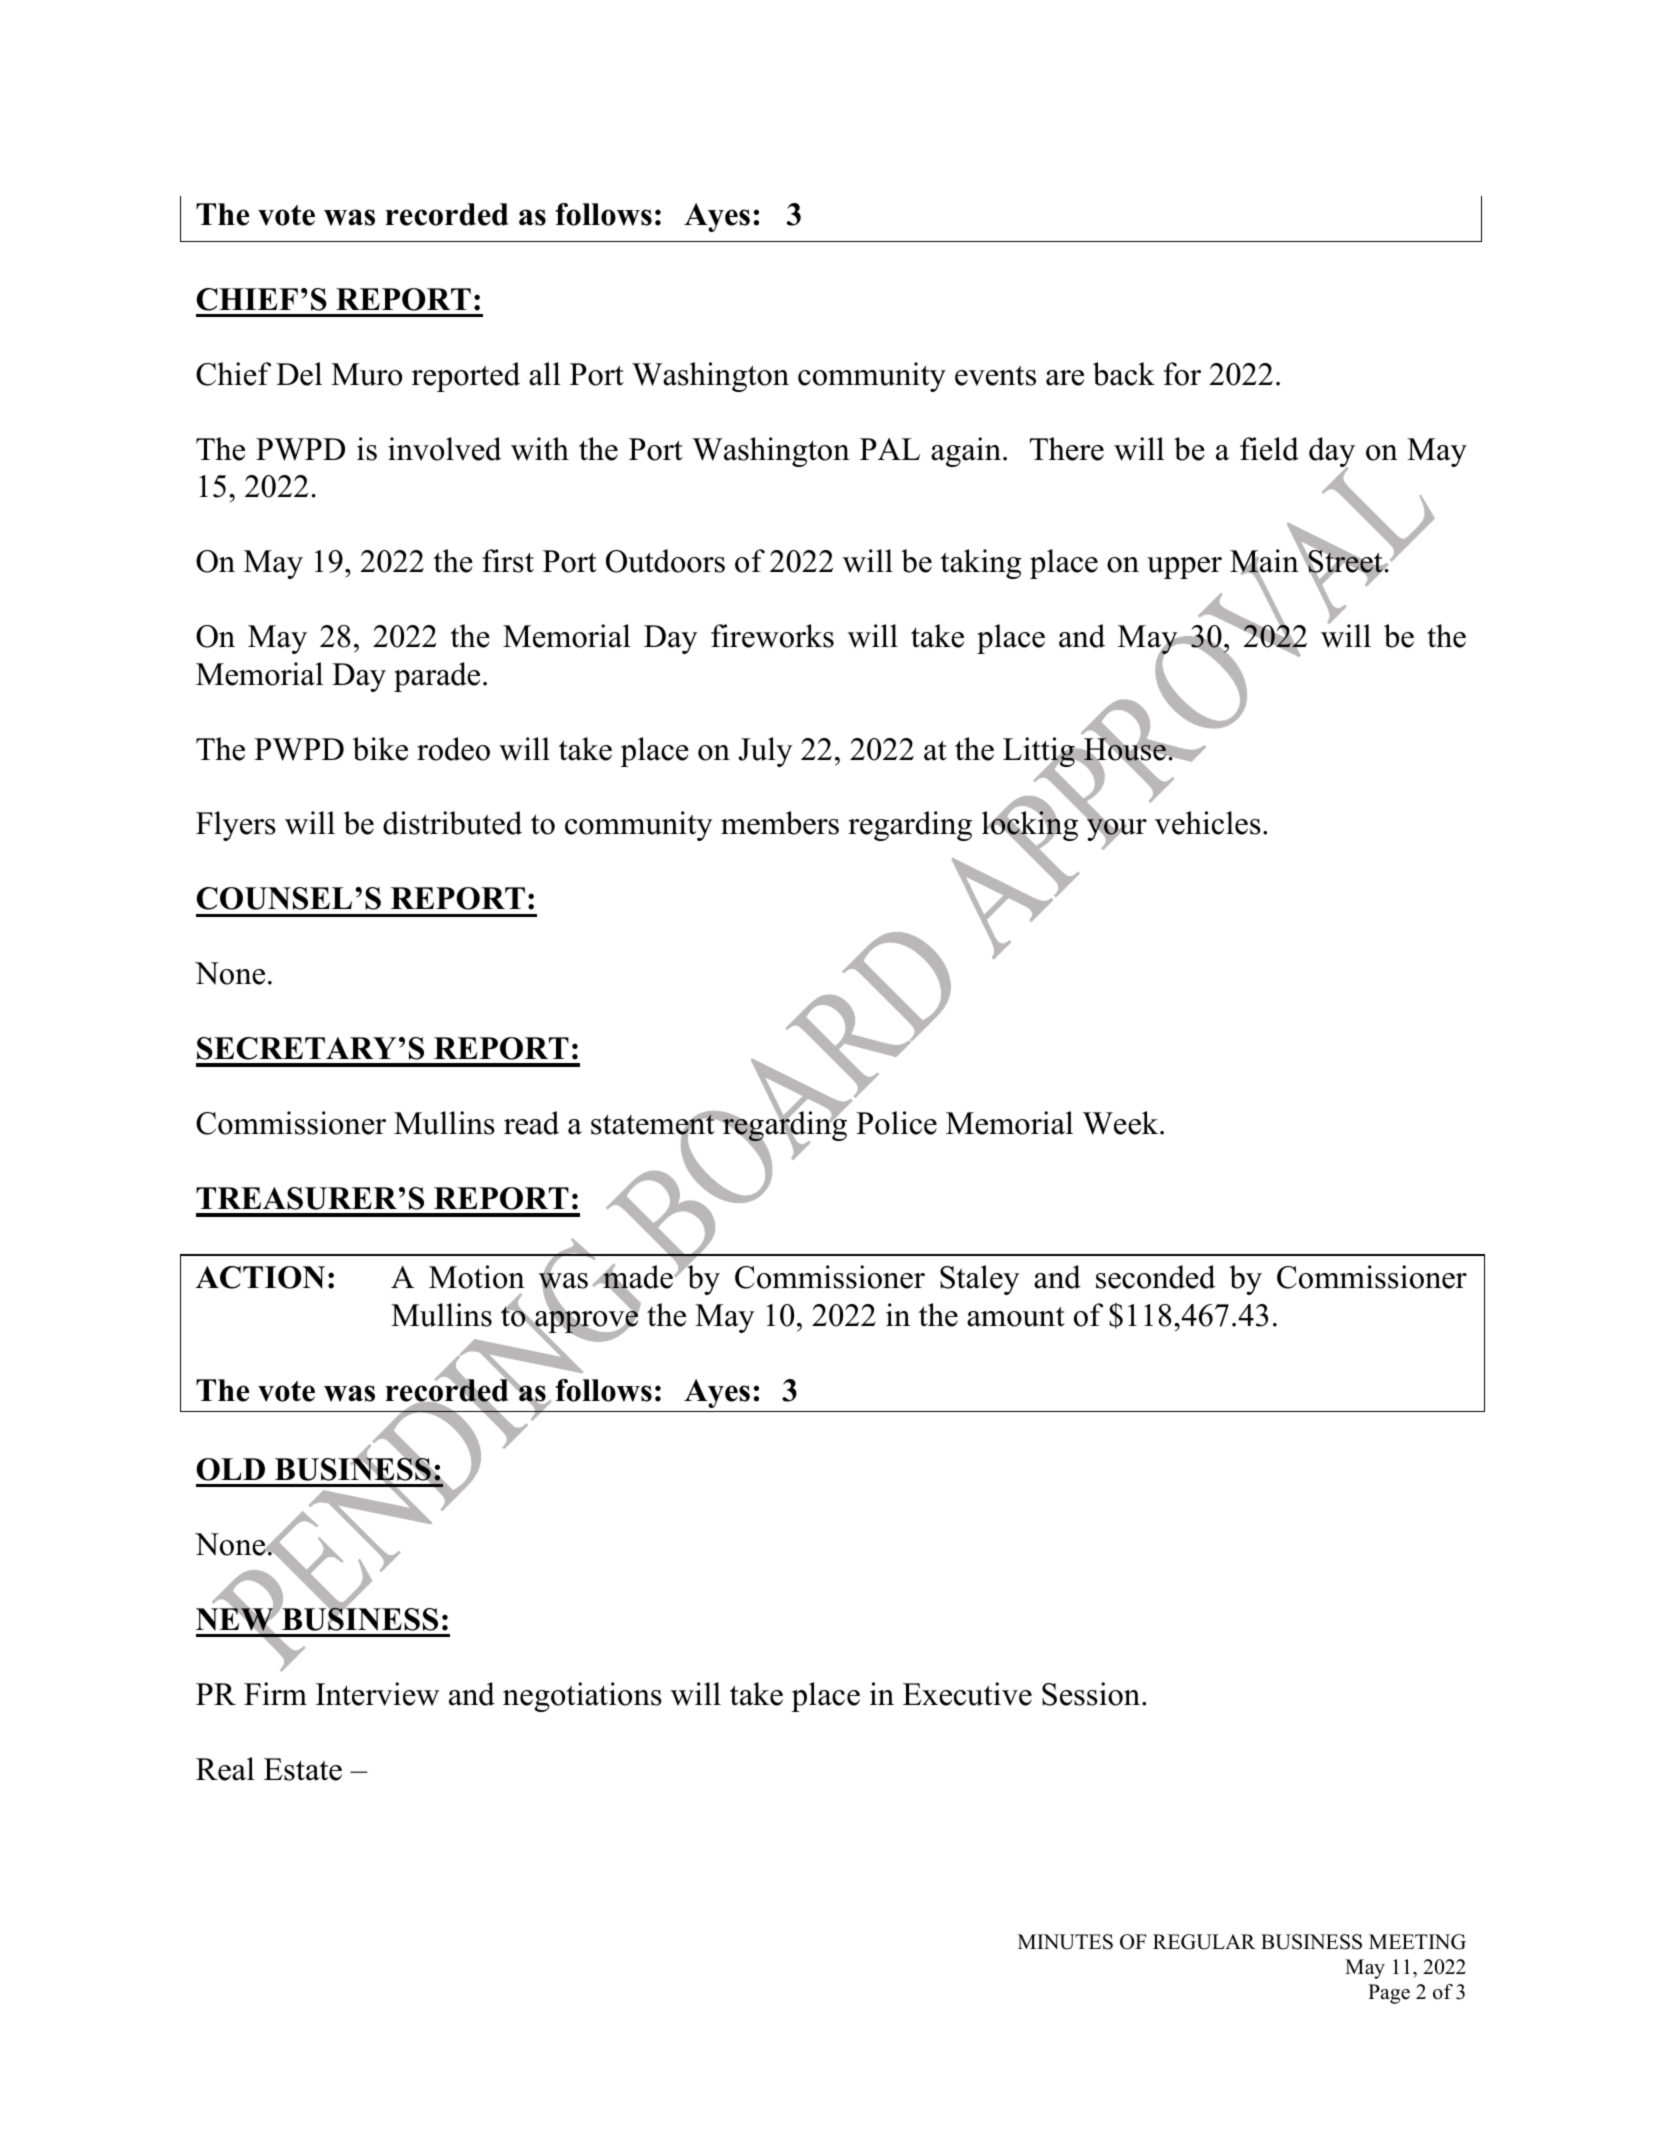  What do you see at coordinates (1208, 823) in the screenshot?
I see `vehicles` at bounding box center [1208, 823].
